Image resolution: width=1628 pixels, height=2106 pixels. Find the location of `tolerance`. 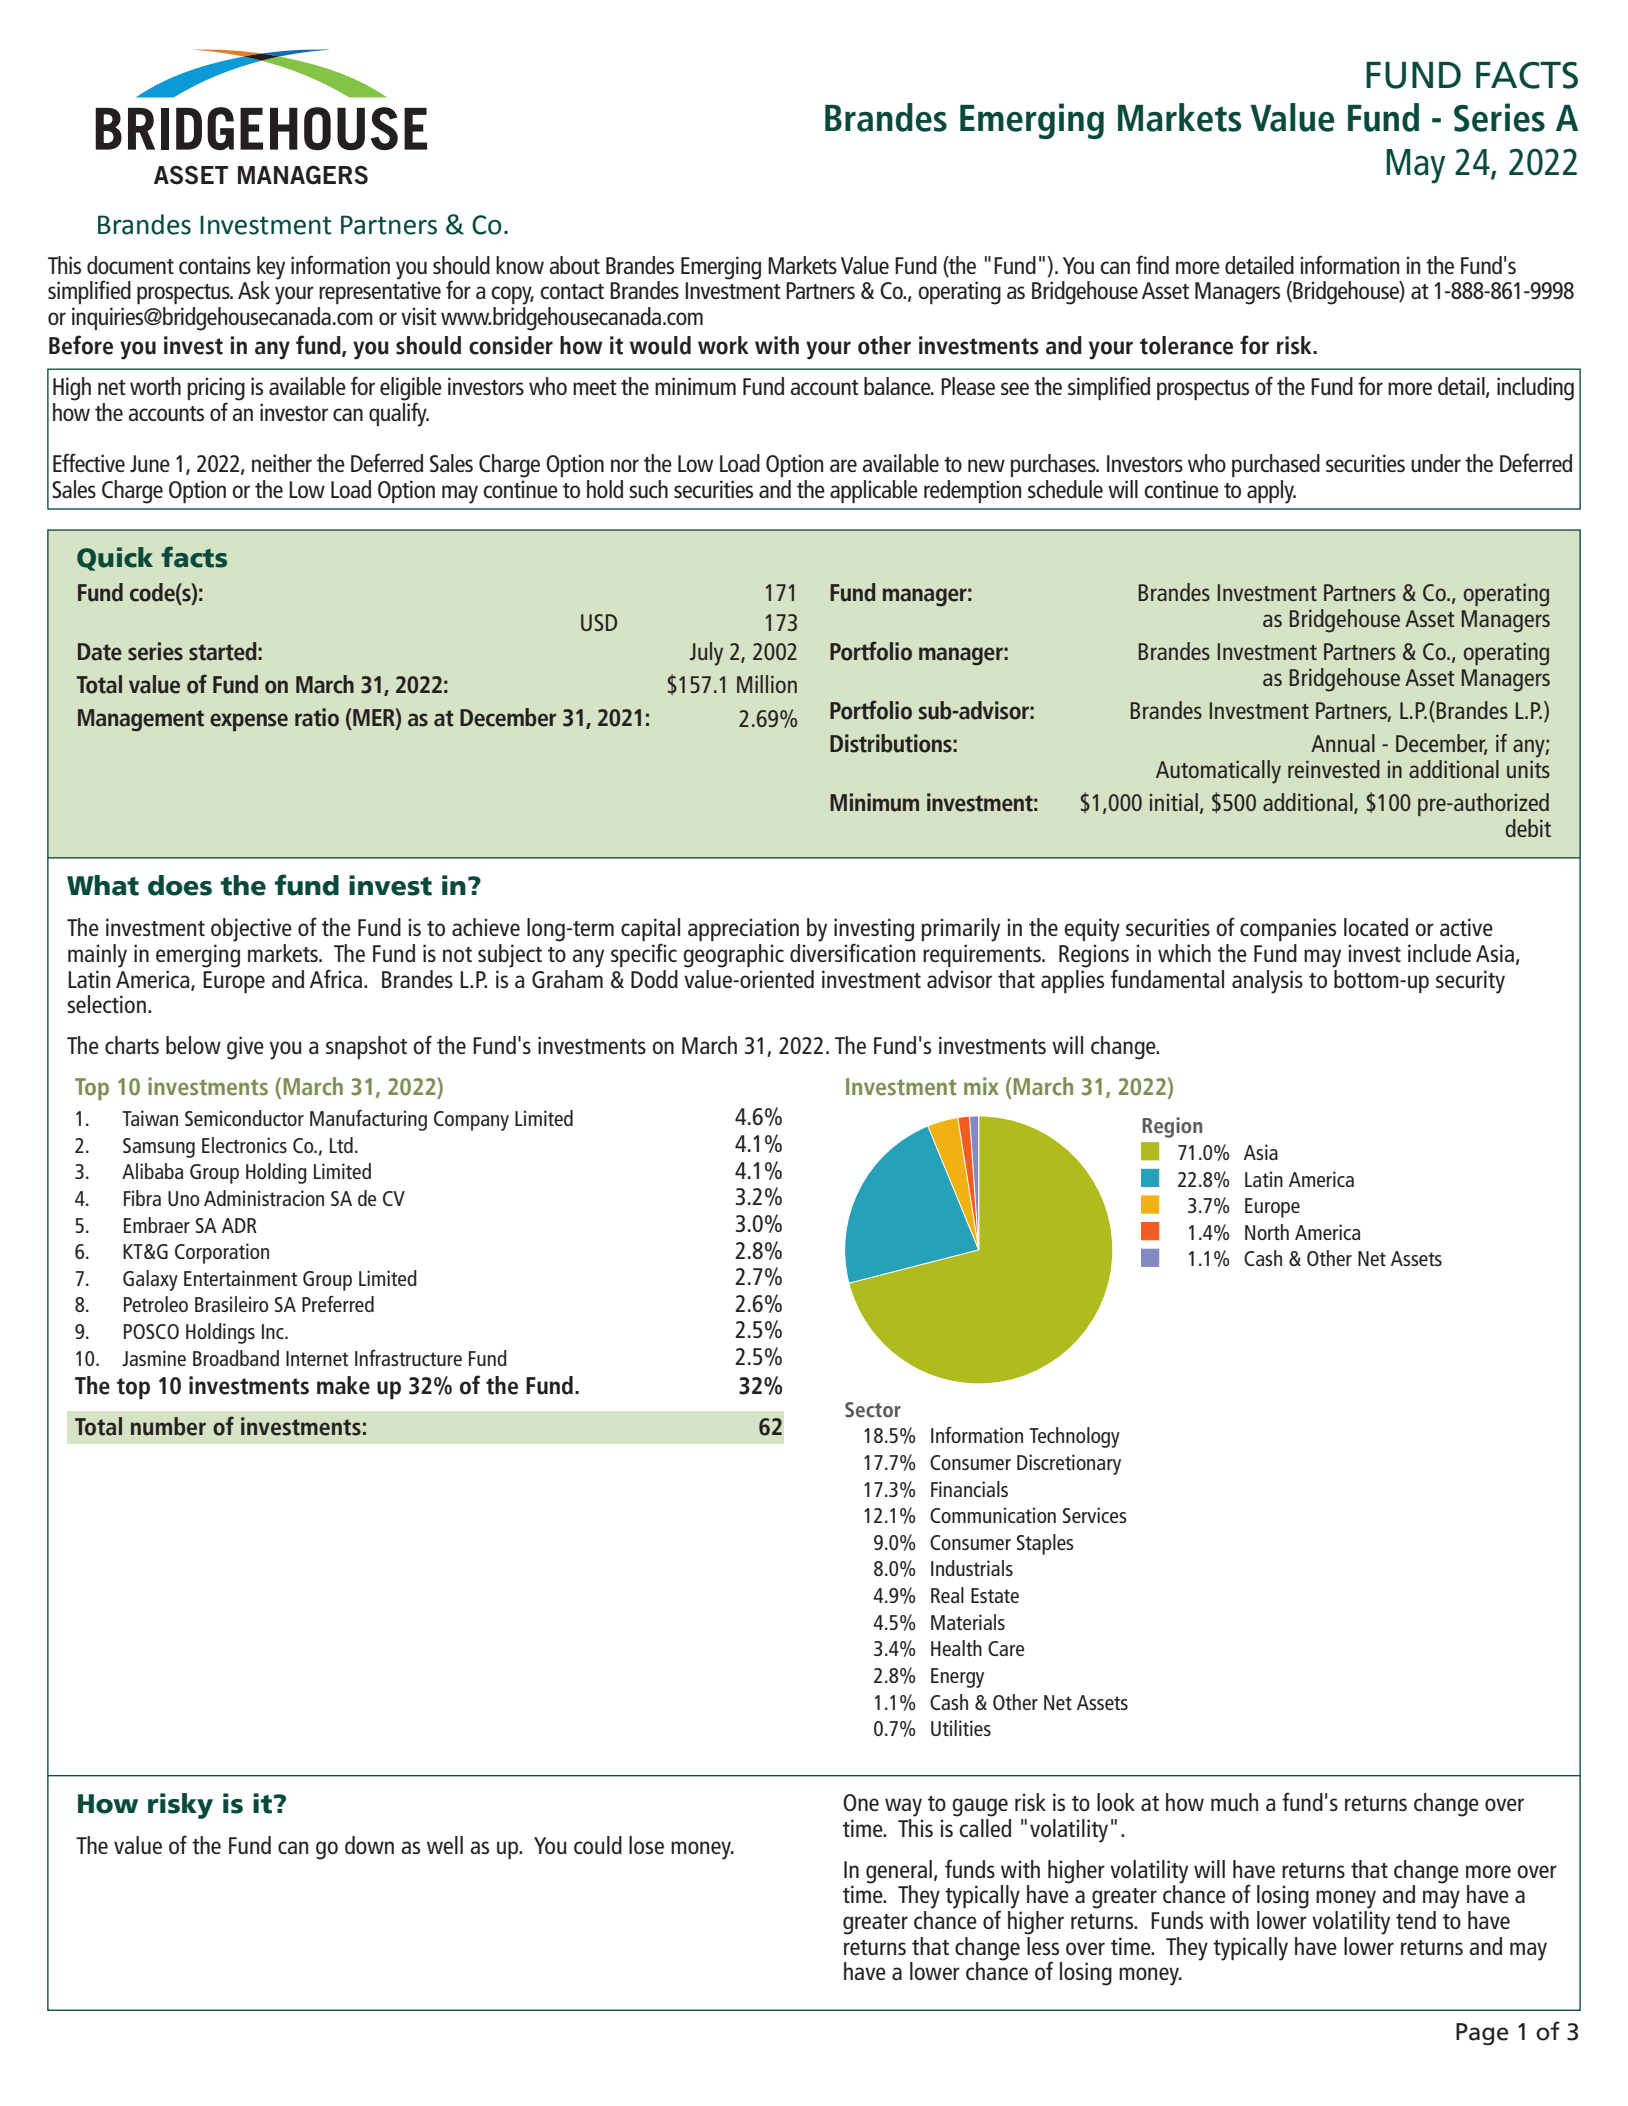

tolerance is located at coordinates (1186, 345).
